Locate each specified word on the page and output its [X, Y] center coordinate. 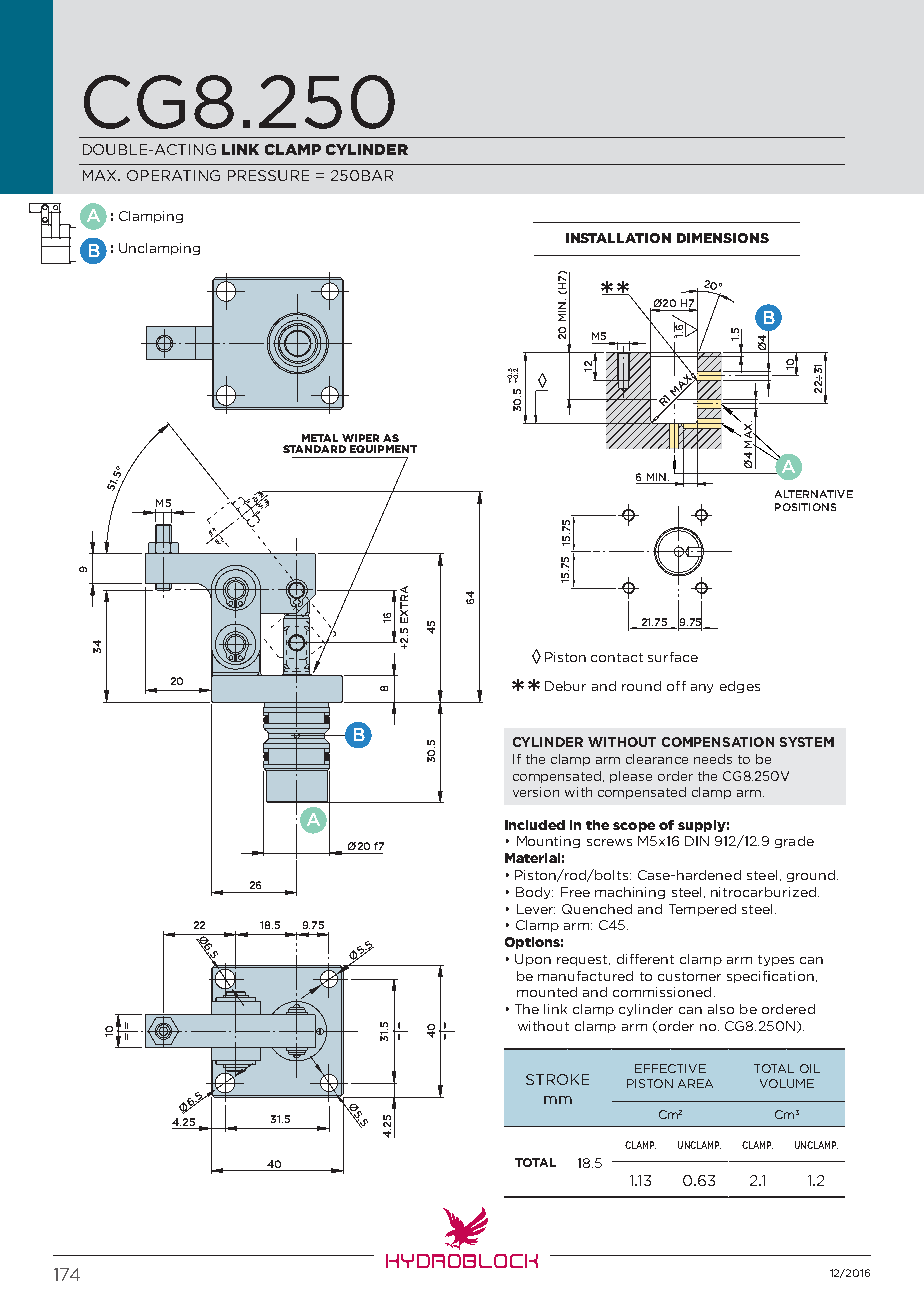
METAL [320, 438]
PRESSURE [268, 175]
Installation [618, 238]
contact [617, 657]
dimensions [723, 238]
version [536, 792]
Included [535, 825]
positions [805, 507]
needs [713, 759]
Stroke [557, 1079]
